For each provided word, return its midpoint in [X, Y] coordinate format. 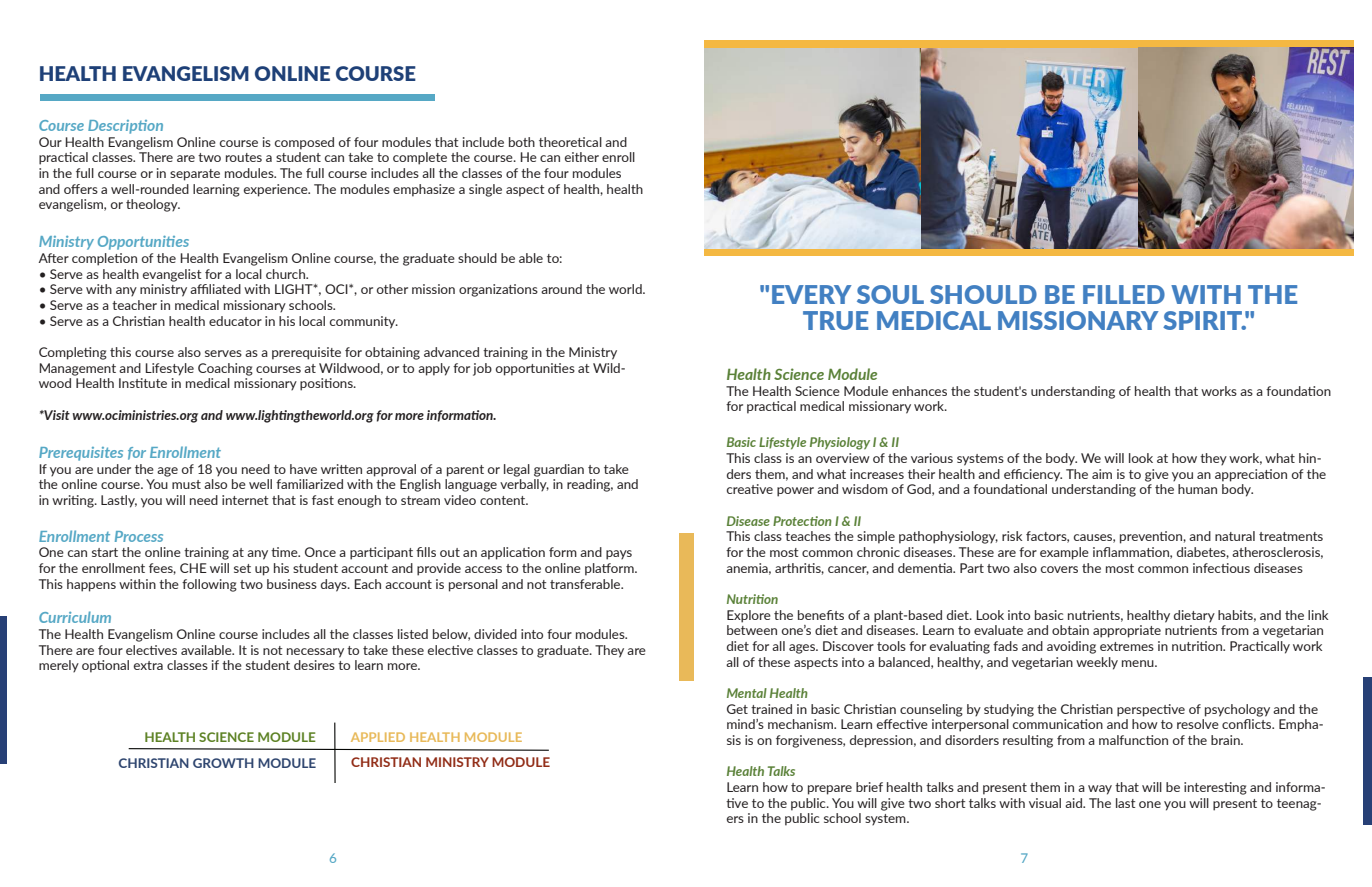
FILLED [1124, 294]
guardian [559, 470]
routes [244, 157]
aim [1102, 474]
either [582, 157]
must [186, 484]
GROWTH [223, 763]
